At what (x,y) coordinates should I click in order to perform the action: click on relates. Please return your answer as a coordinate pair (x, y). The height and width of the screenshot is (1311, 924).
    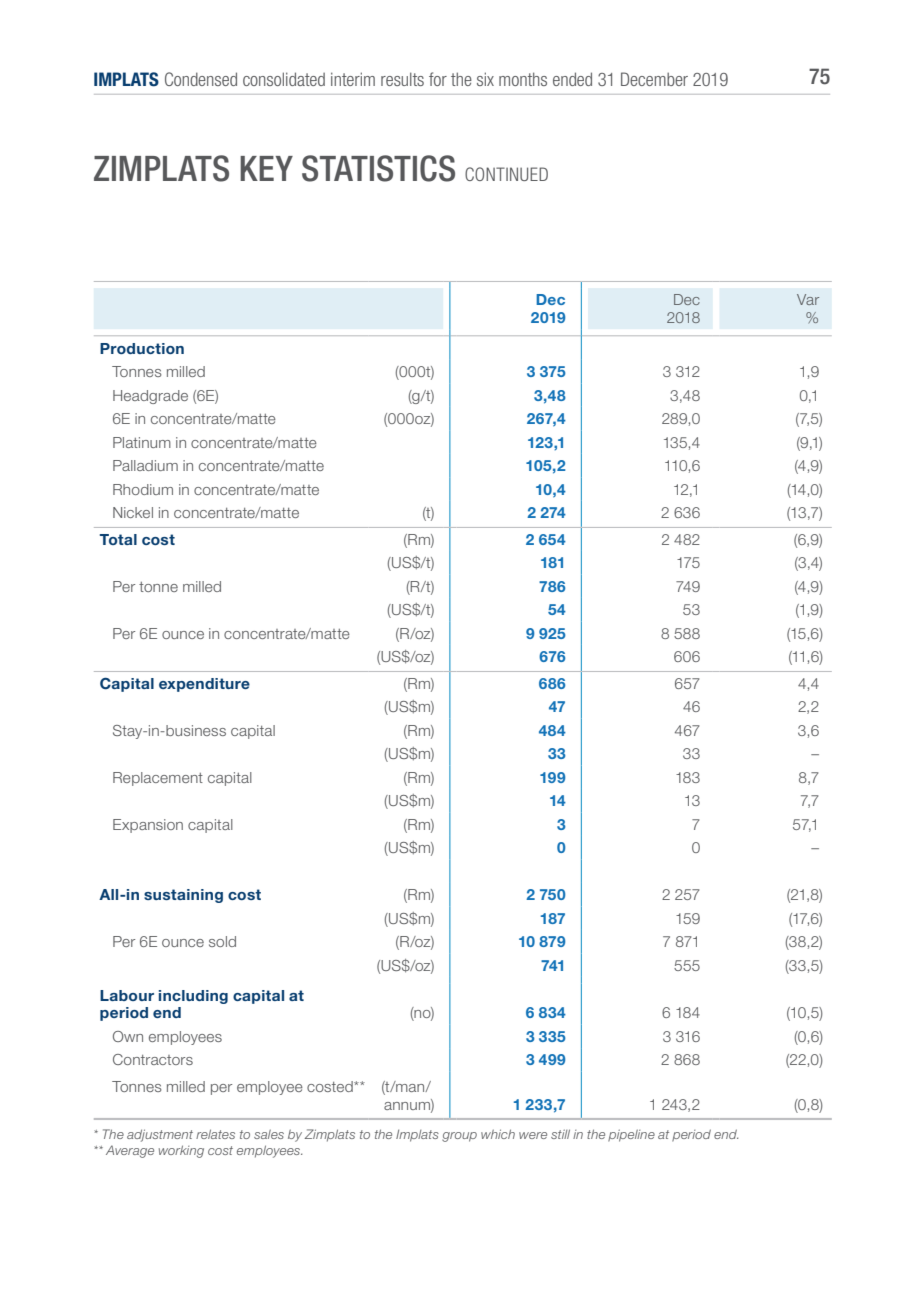
    Looking at the image, I should click on (215, 1134).
